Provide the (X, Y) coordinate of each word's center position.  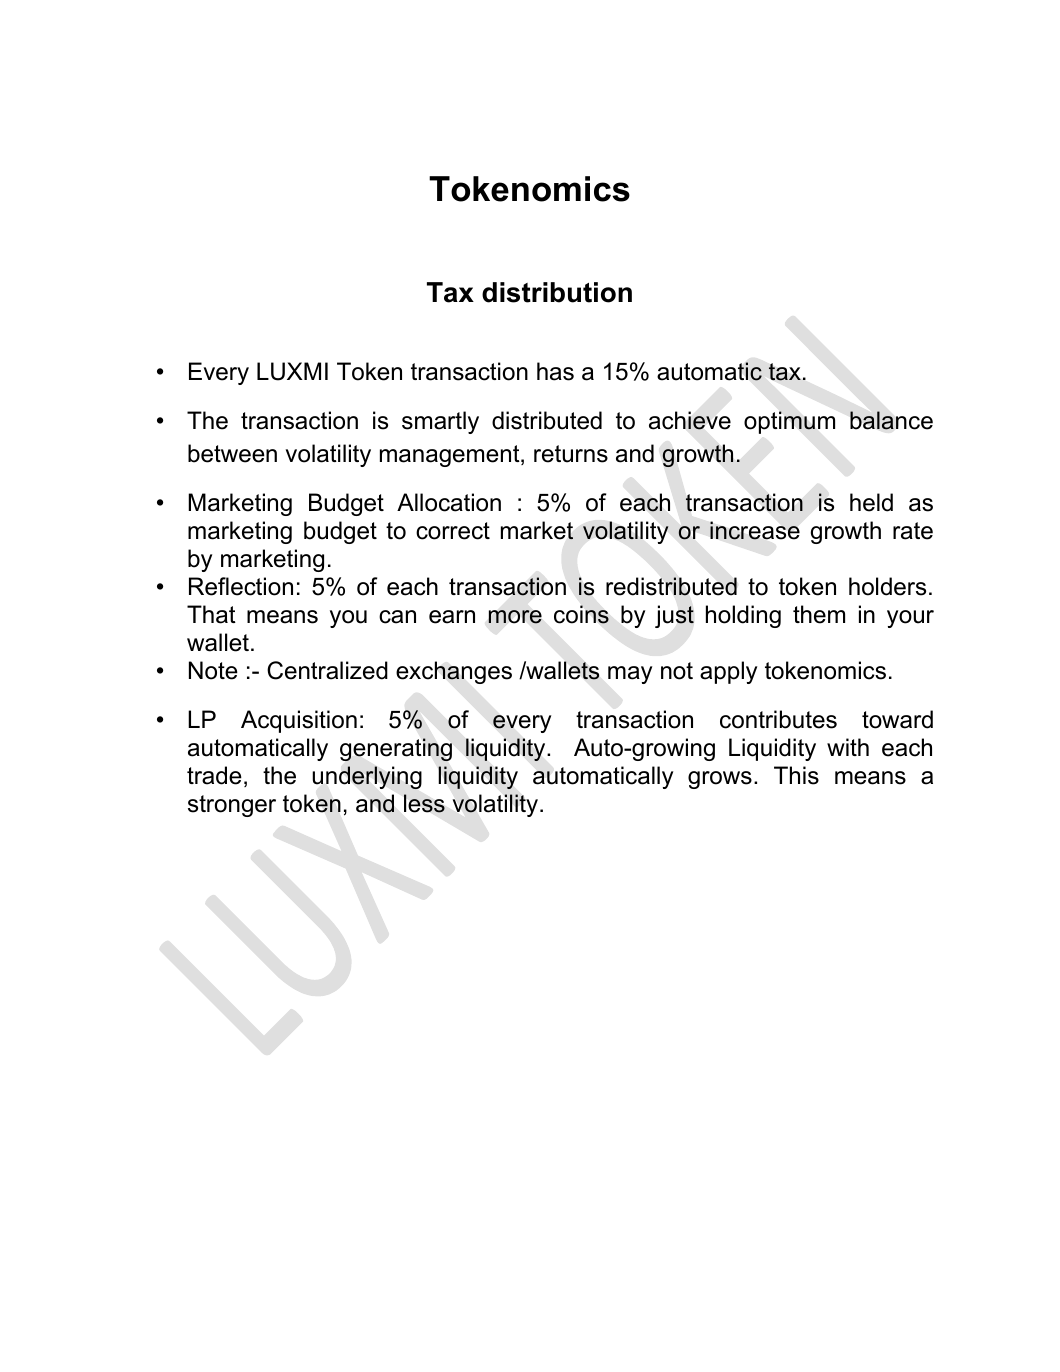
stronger (232, 806)
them (819, 614)
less (424, 803)
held (871, 502)
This (796, 775)
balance (891, 420)
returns (571, 454)
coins (581, 614)
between (232, 453)
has (555, 371)
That (211, 614)
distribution (557, 292)
